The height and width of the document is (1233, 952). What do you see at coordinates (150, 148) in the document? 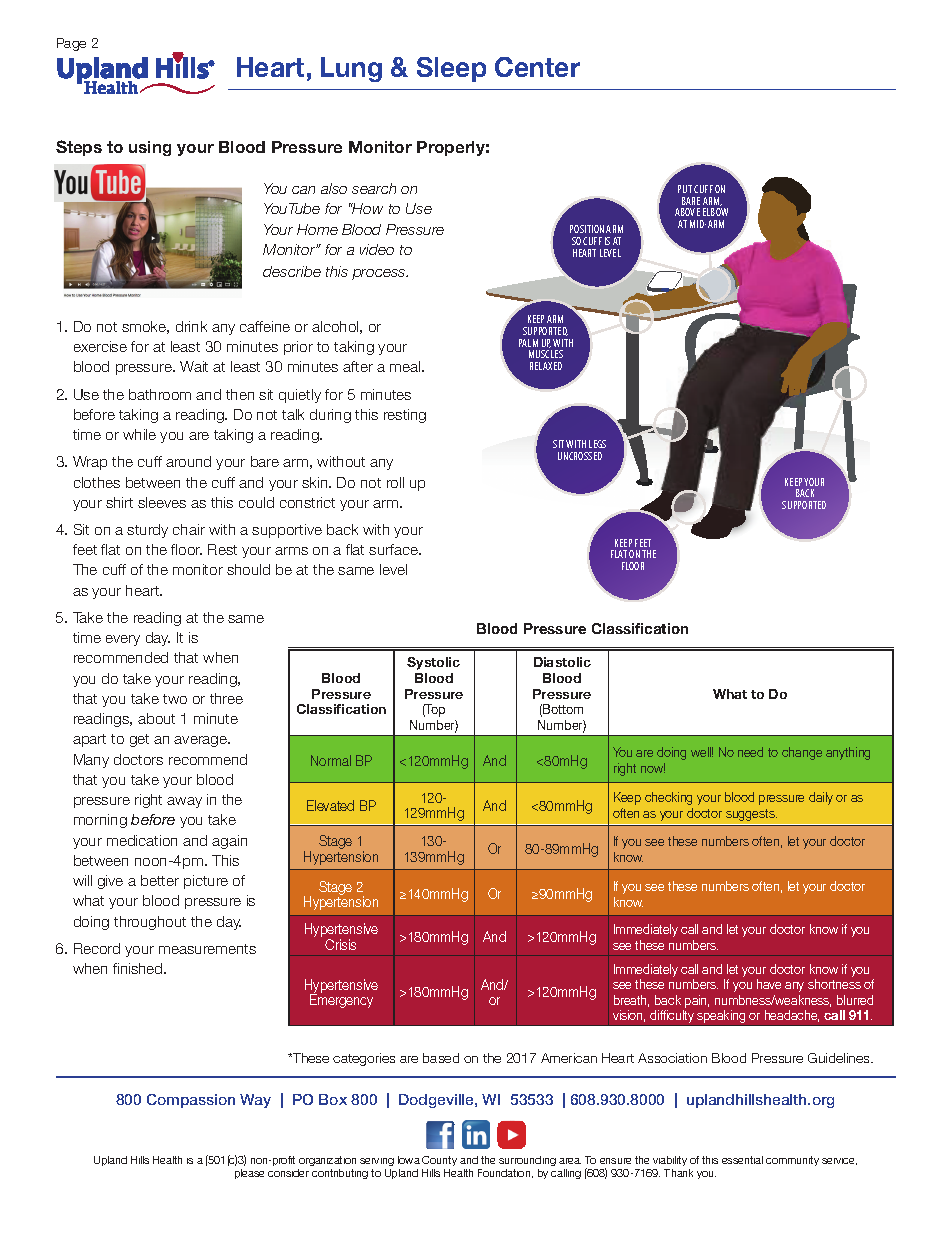
I see `using` at bounding box center [150, 148].
